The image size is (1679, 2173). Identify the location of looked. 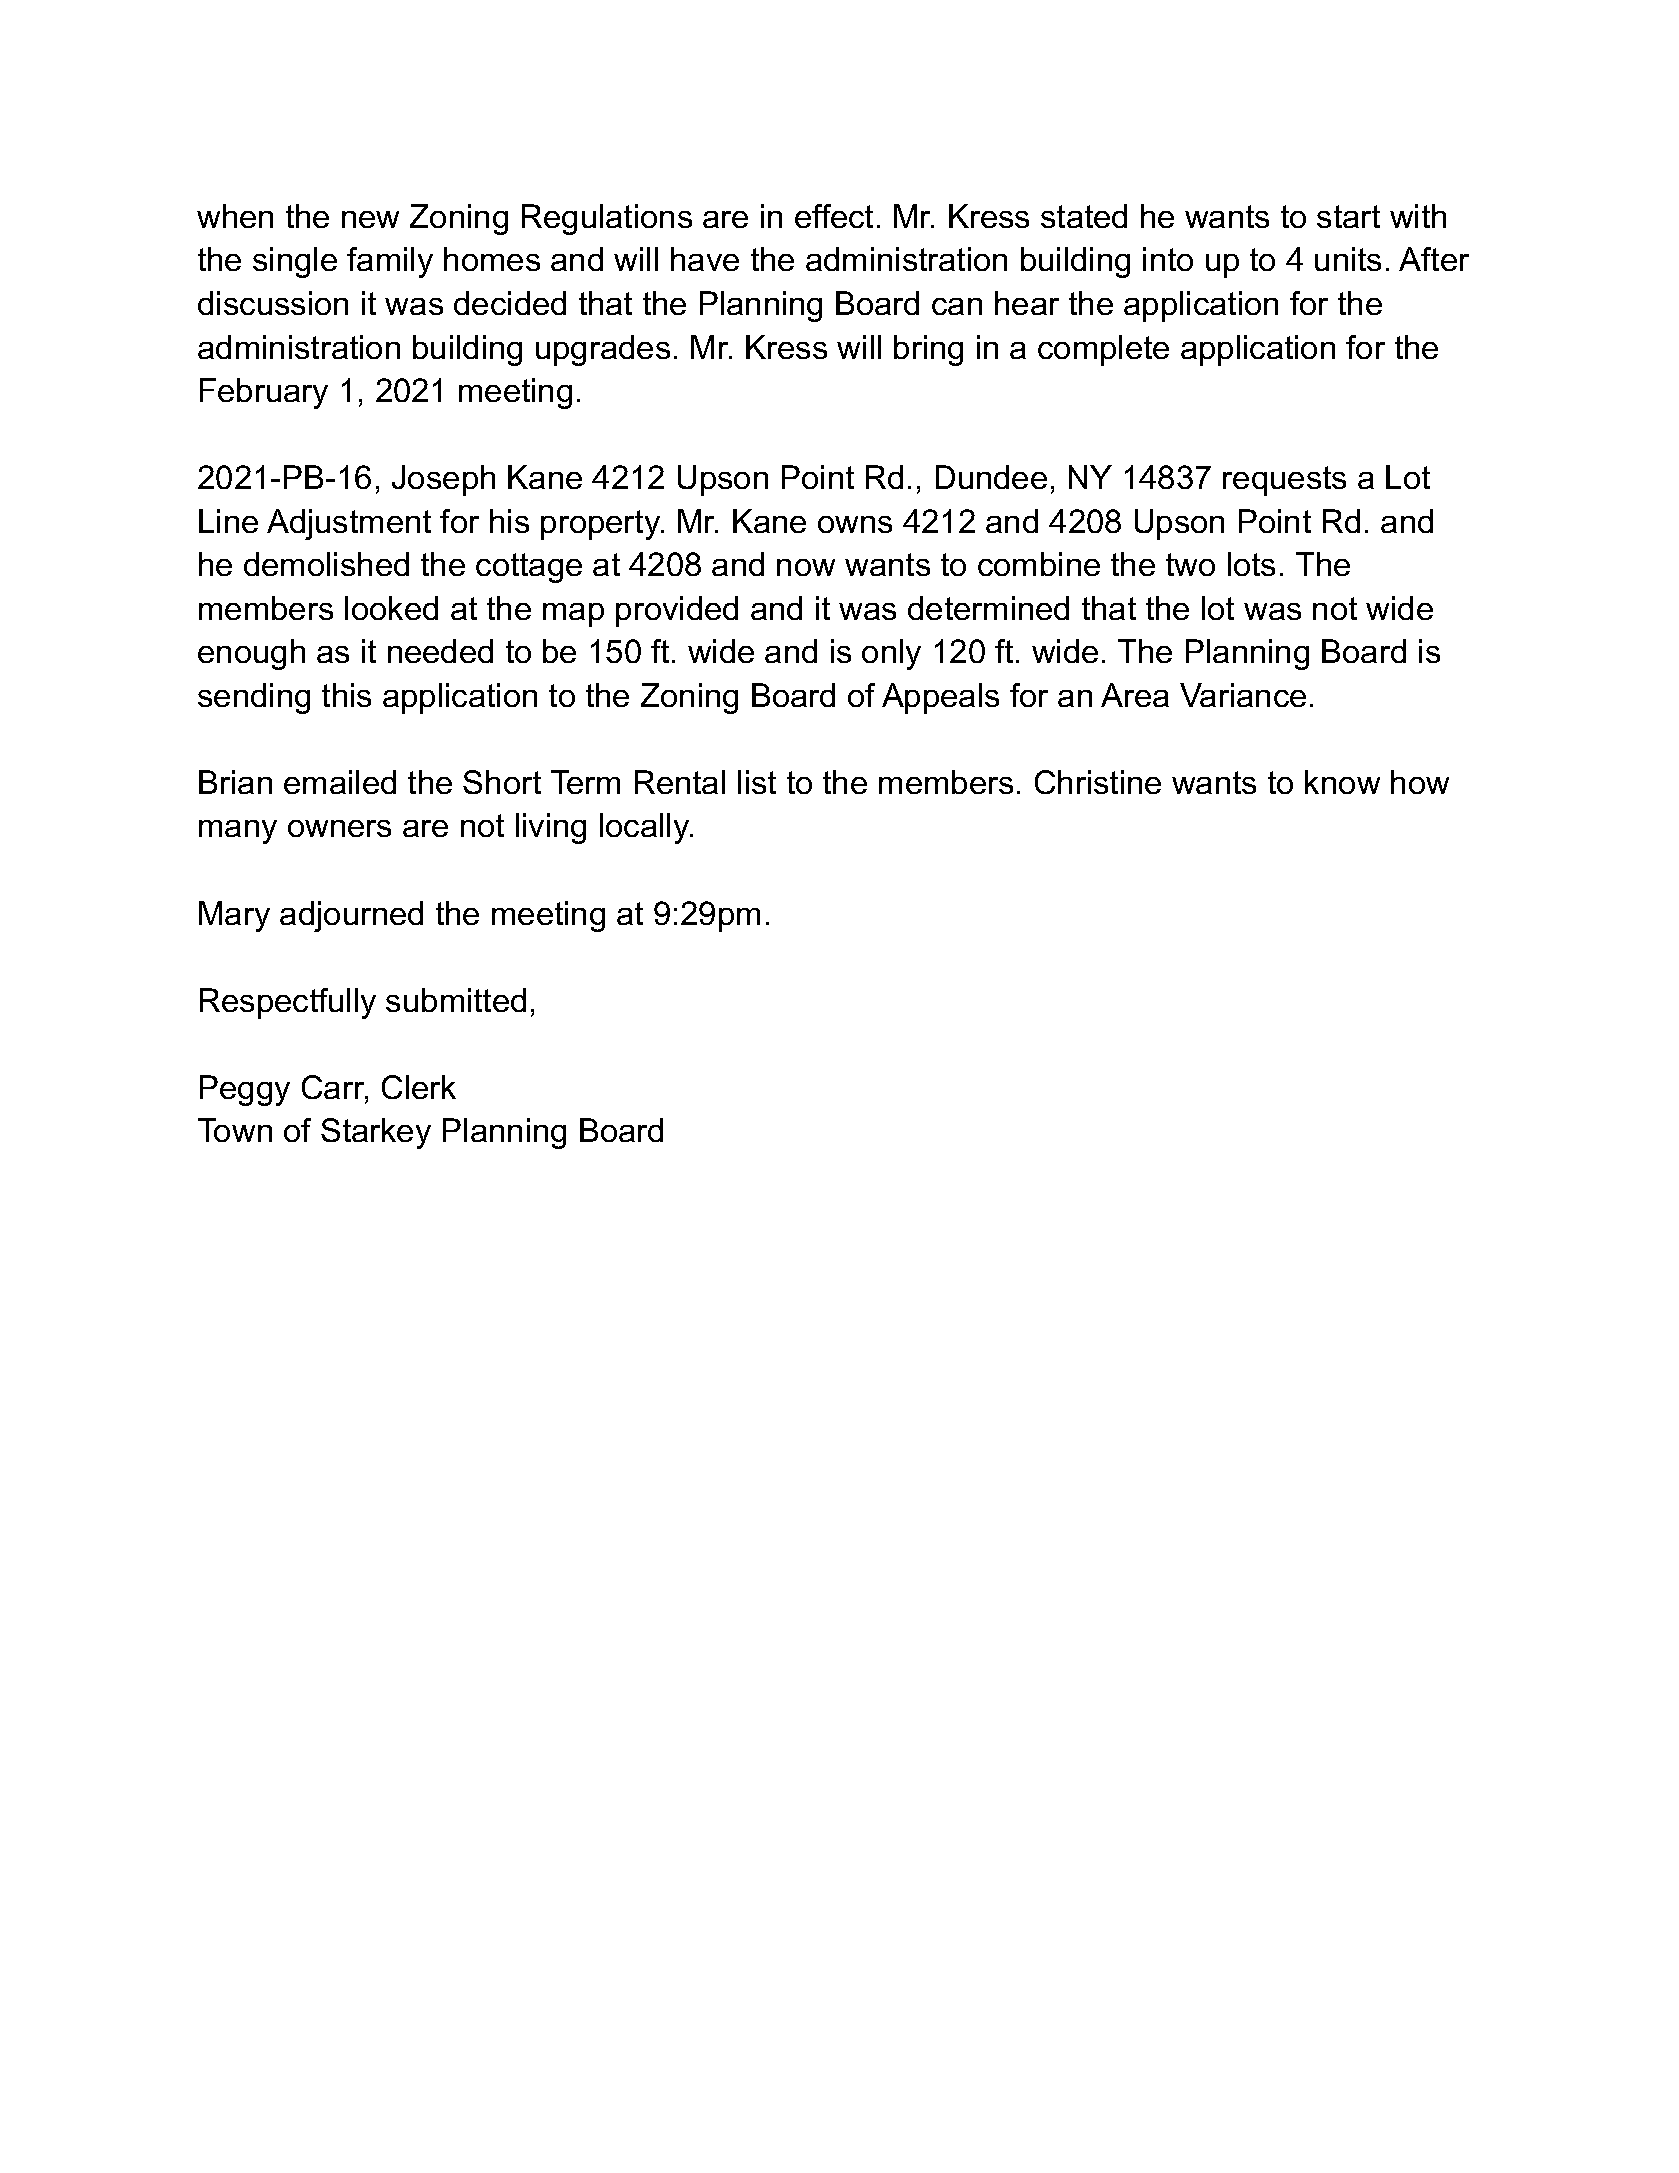
(391, 608).
